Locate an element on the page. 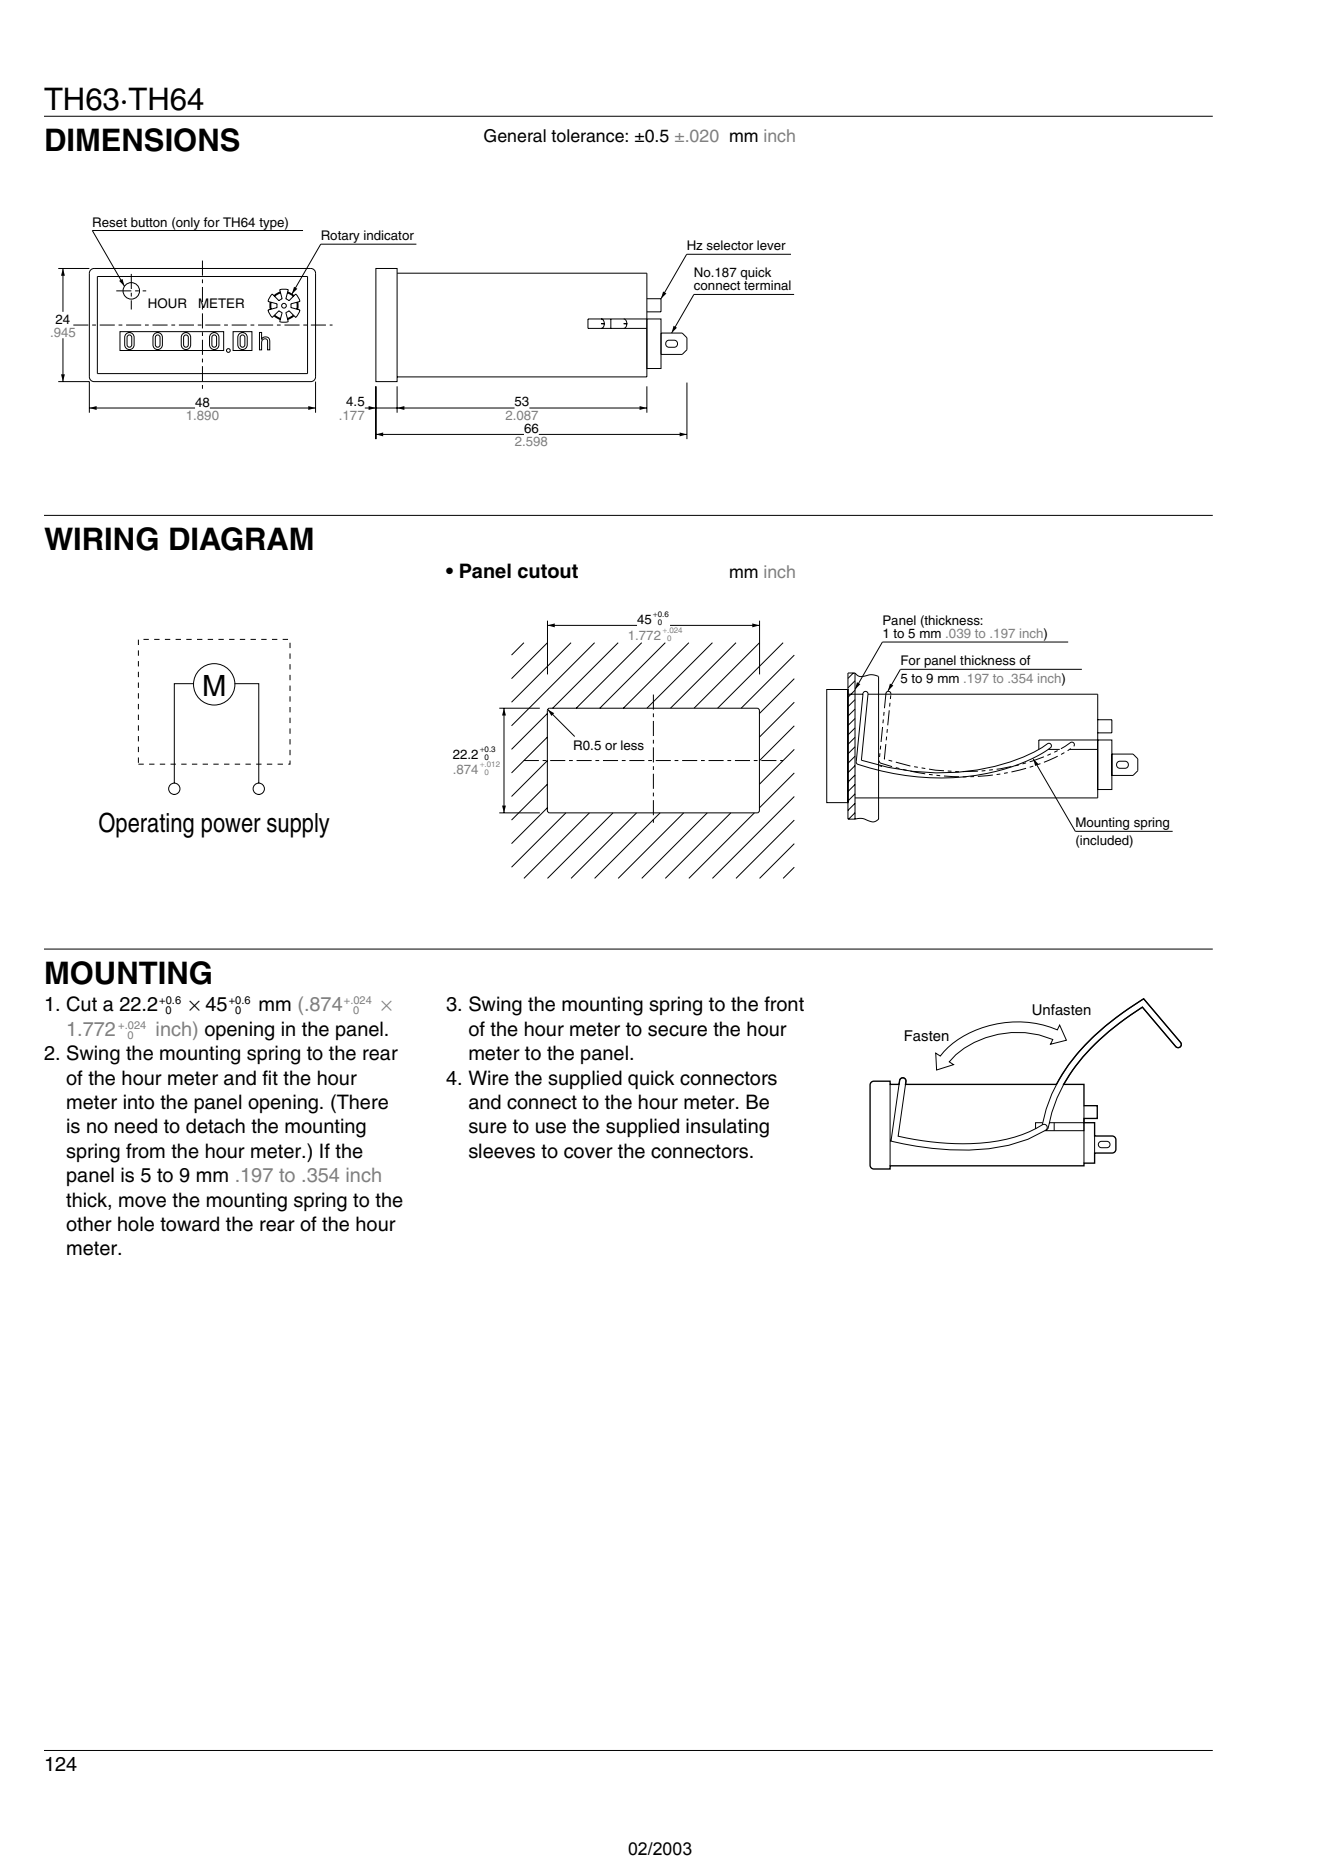 The width and height of the page is (1319, 1867). selector is located at coordinates (730, 245).
